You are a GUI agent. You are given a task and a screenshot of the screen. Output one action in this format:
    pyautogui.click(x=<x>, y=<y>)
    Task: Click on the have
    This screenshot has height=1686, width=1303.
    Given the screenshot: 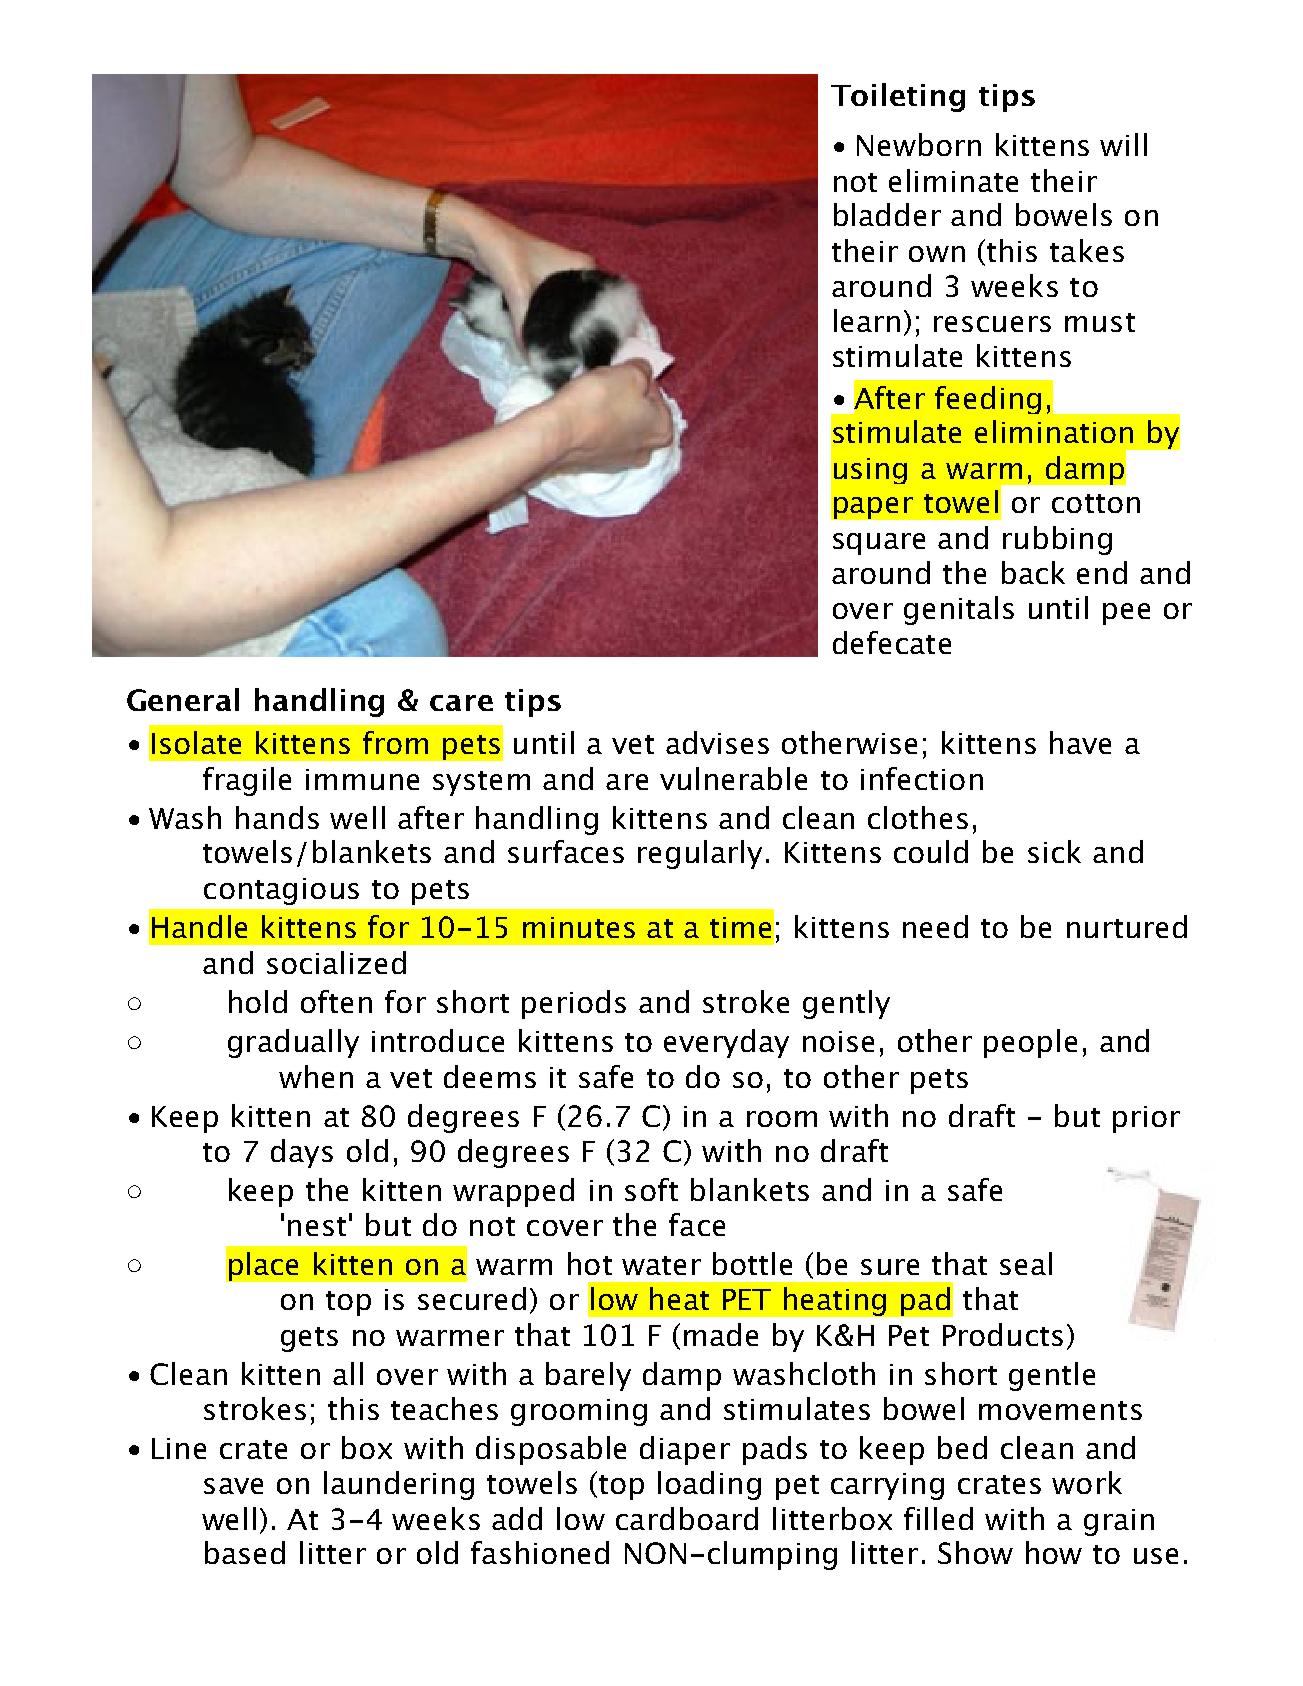 What is the action you would take?
    pyautogui.click(x=1080, y=742)
